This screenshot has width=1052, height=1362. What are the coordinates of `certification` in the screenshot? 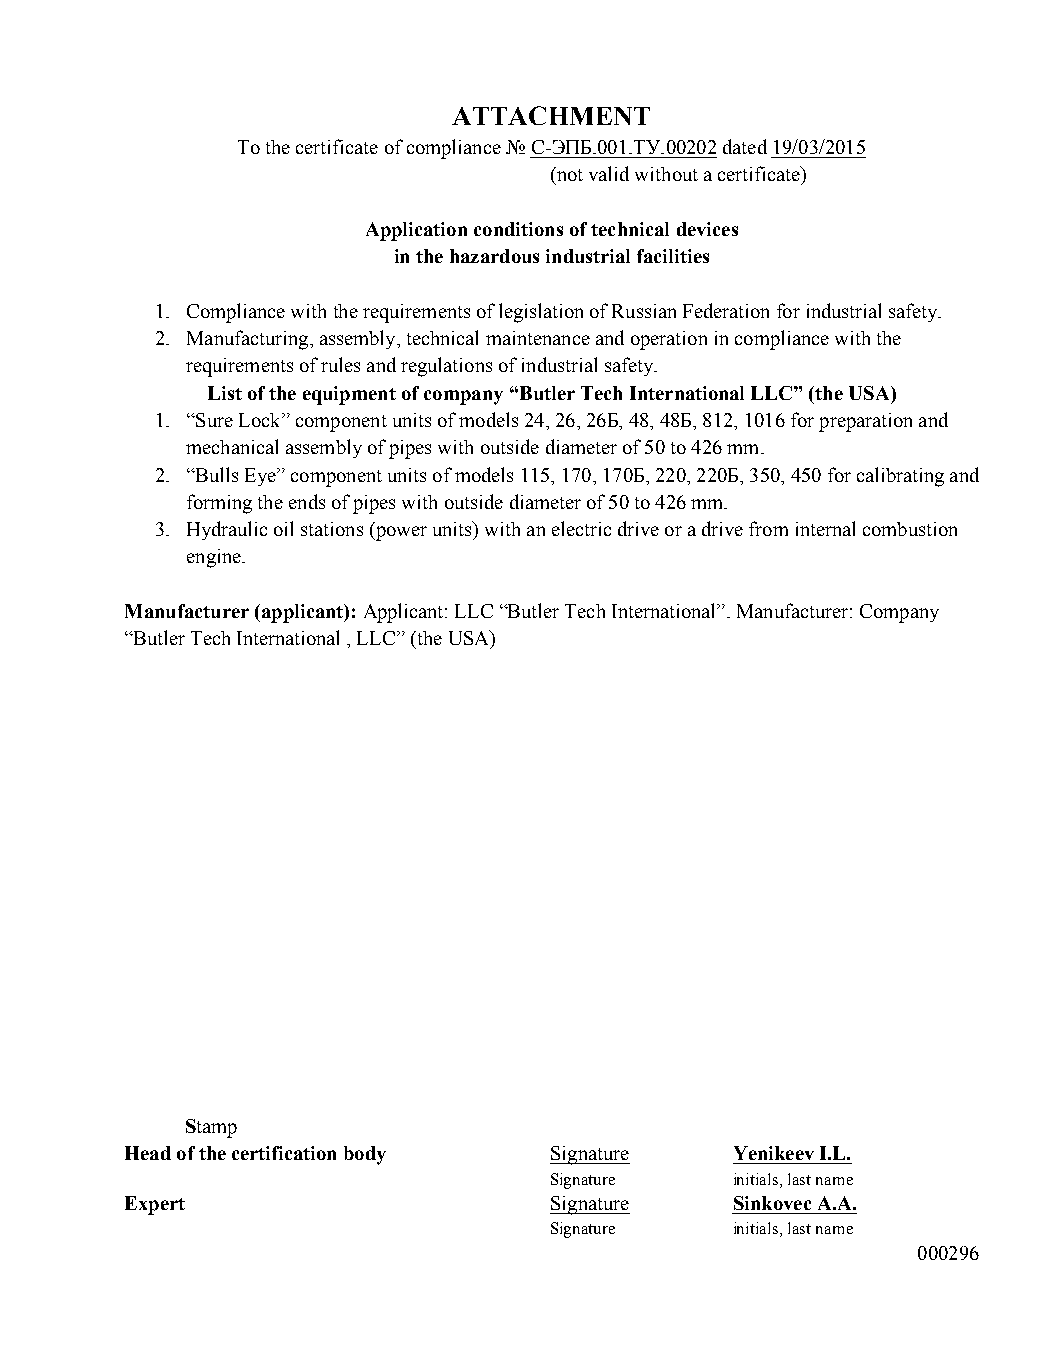 It's located at (284, 1153).
